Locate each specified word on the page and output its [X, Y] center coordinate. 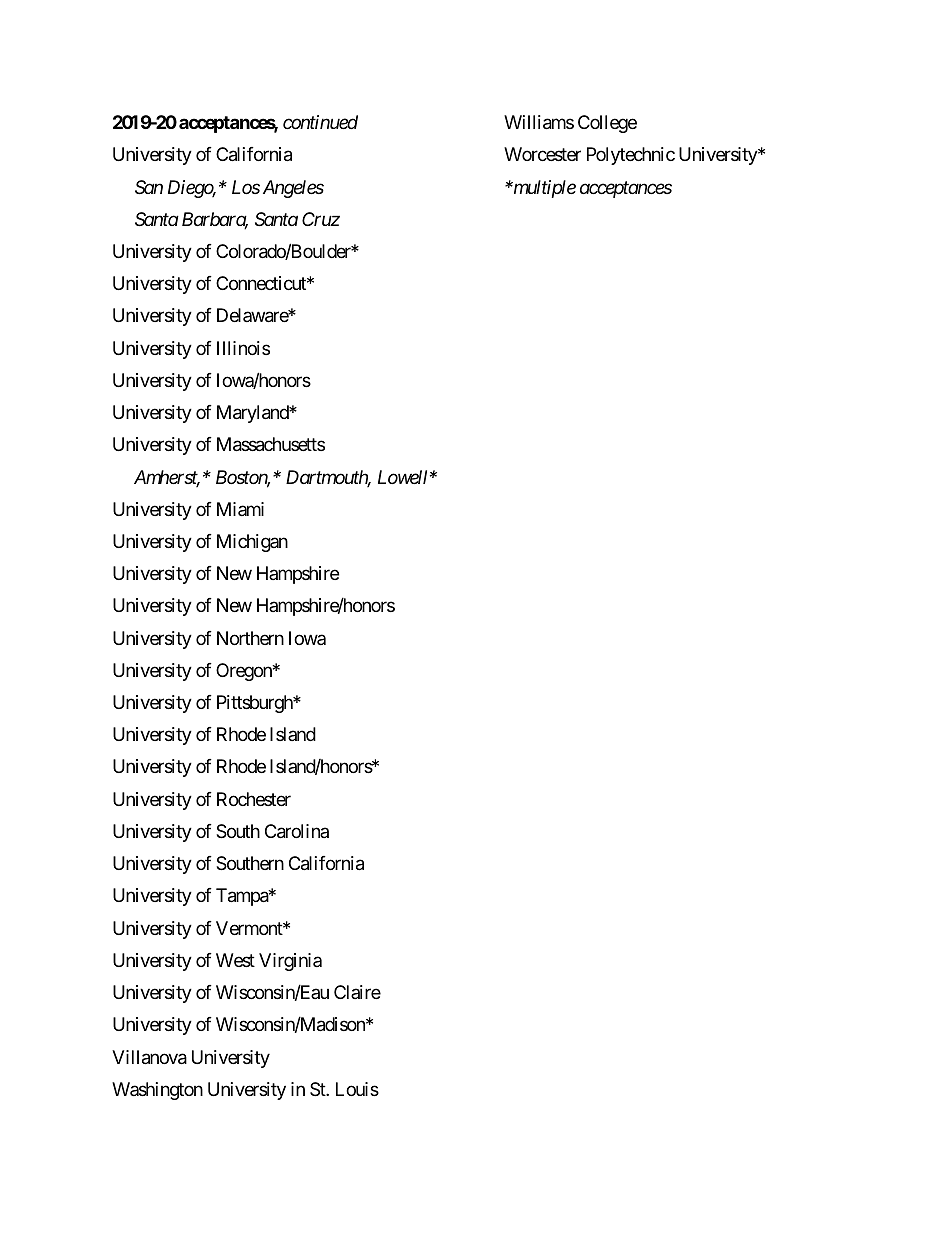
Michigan [252, 543]
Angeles [293, 189]
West [235, 960]
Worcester [542, 154]
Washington [157, 1091]
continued [320, 122]
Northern [250, 638]
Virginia [290, 962]
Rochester [254, 799]
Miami [240, 509]
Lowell [402, 477]
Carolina [297, 831]
